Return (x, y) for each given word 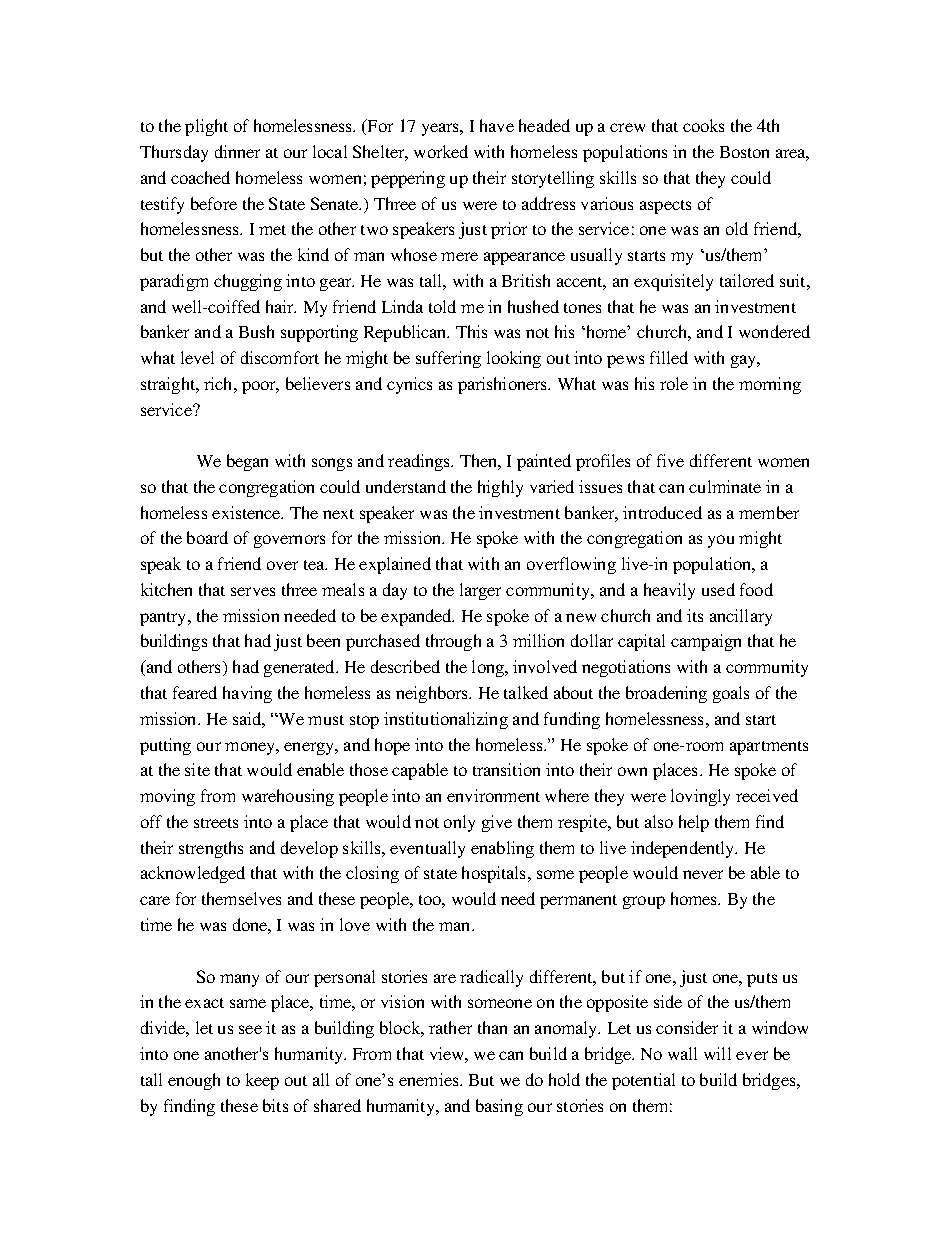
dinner (237, 151)
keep (262, 1081)
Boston (744, 152)
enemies (430, 1079)
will (717, 1053)
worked (441, 151)
